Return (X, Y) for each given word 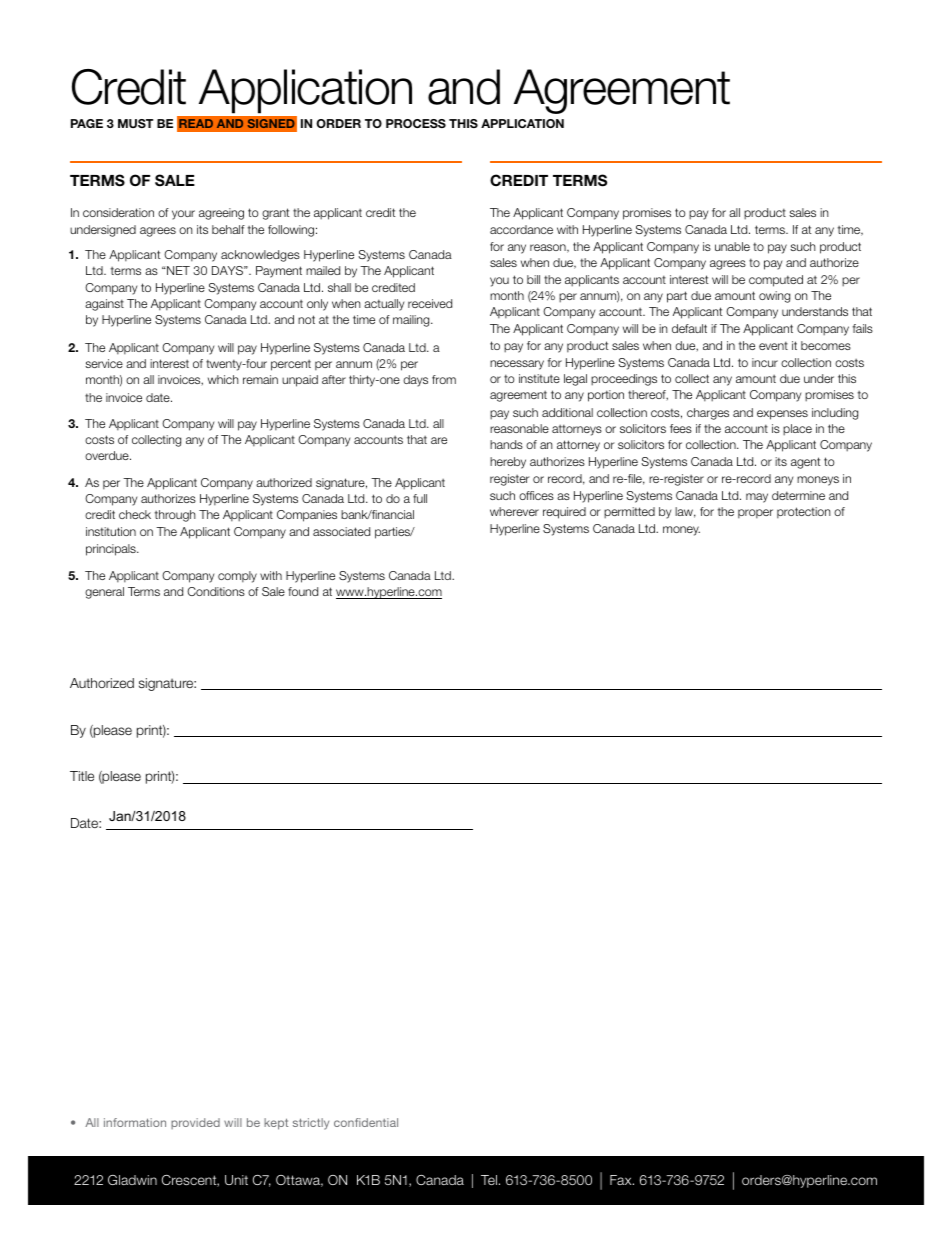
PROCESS (416, 123)
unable (732, 246)
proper (755, 514)
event (773, 345)
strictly (311, 1124)
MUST (135, 123)
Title (82, 776)
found (303, 591)
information (135, 1122)
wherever (514, 511)
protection (804, 513)
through (175, 516)
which (223, 379)
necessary (517, 365)
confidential (366, 1122)
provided (195, 1123)
